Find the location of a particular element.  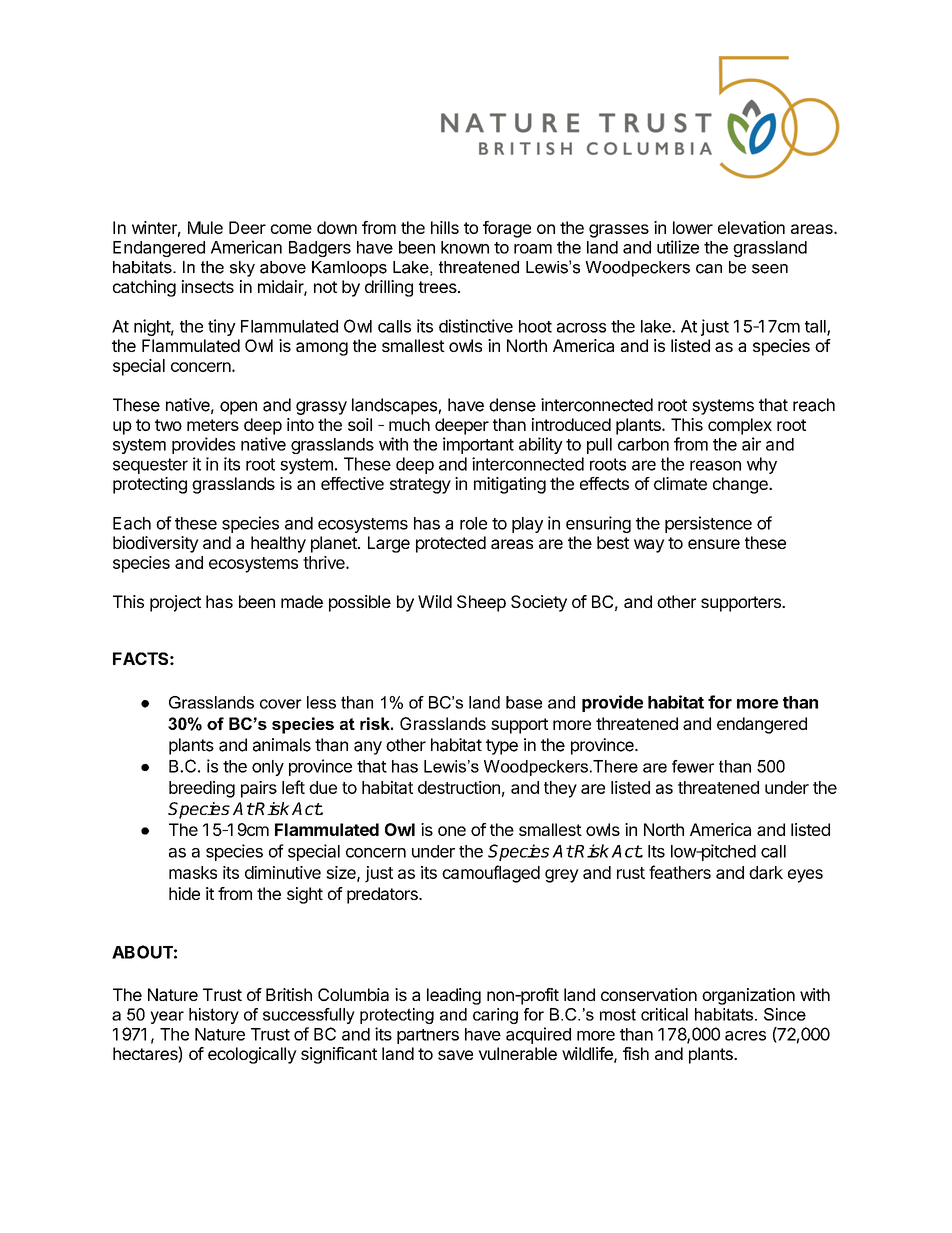

history is located at coordinates (214, 1016).
